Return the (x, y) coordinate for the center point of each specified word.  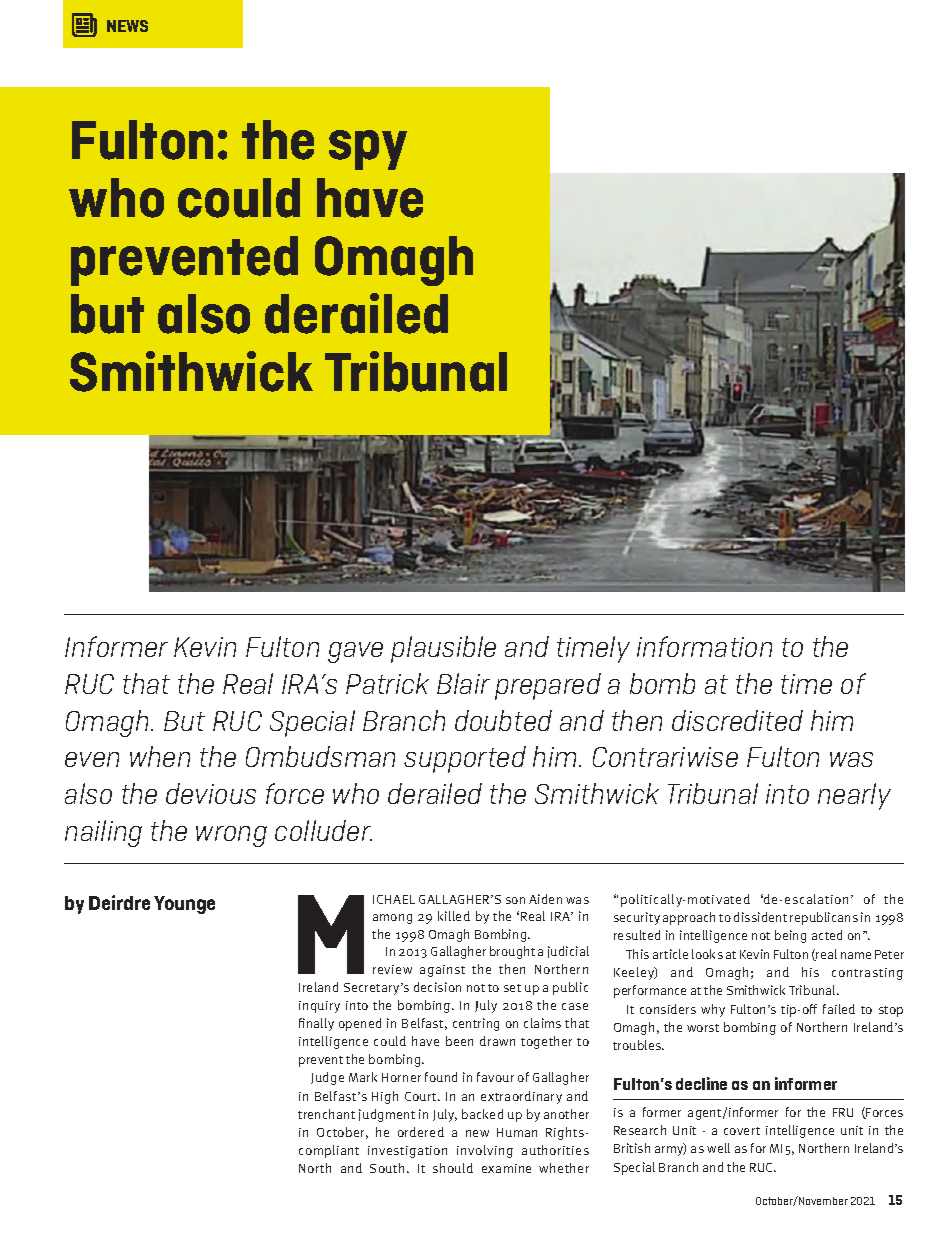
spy (368, 150)
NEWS (127, 26)
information (704, 646)
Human (517, 1132)
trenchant (326, 1114)
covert (742, 1131)
